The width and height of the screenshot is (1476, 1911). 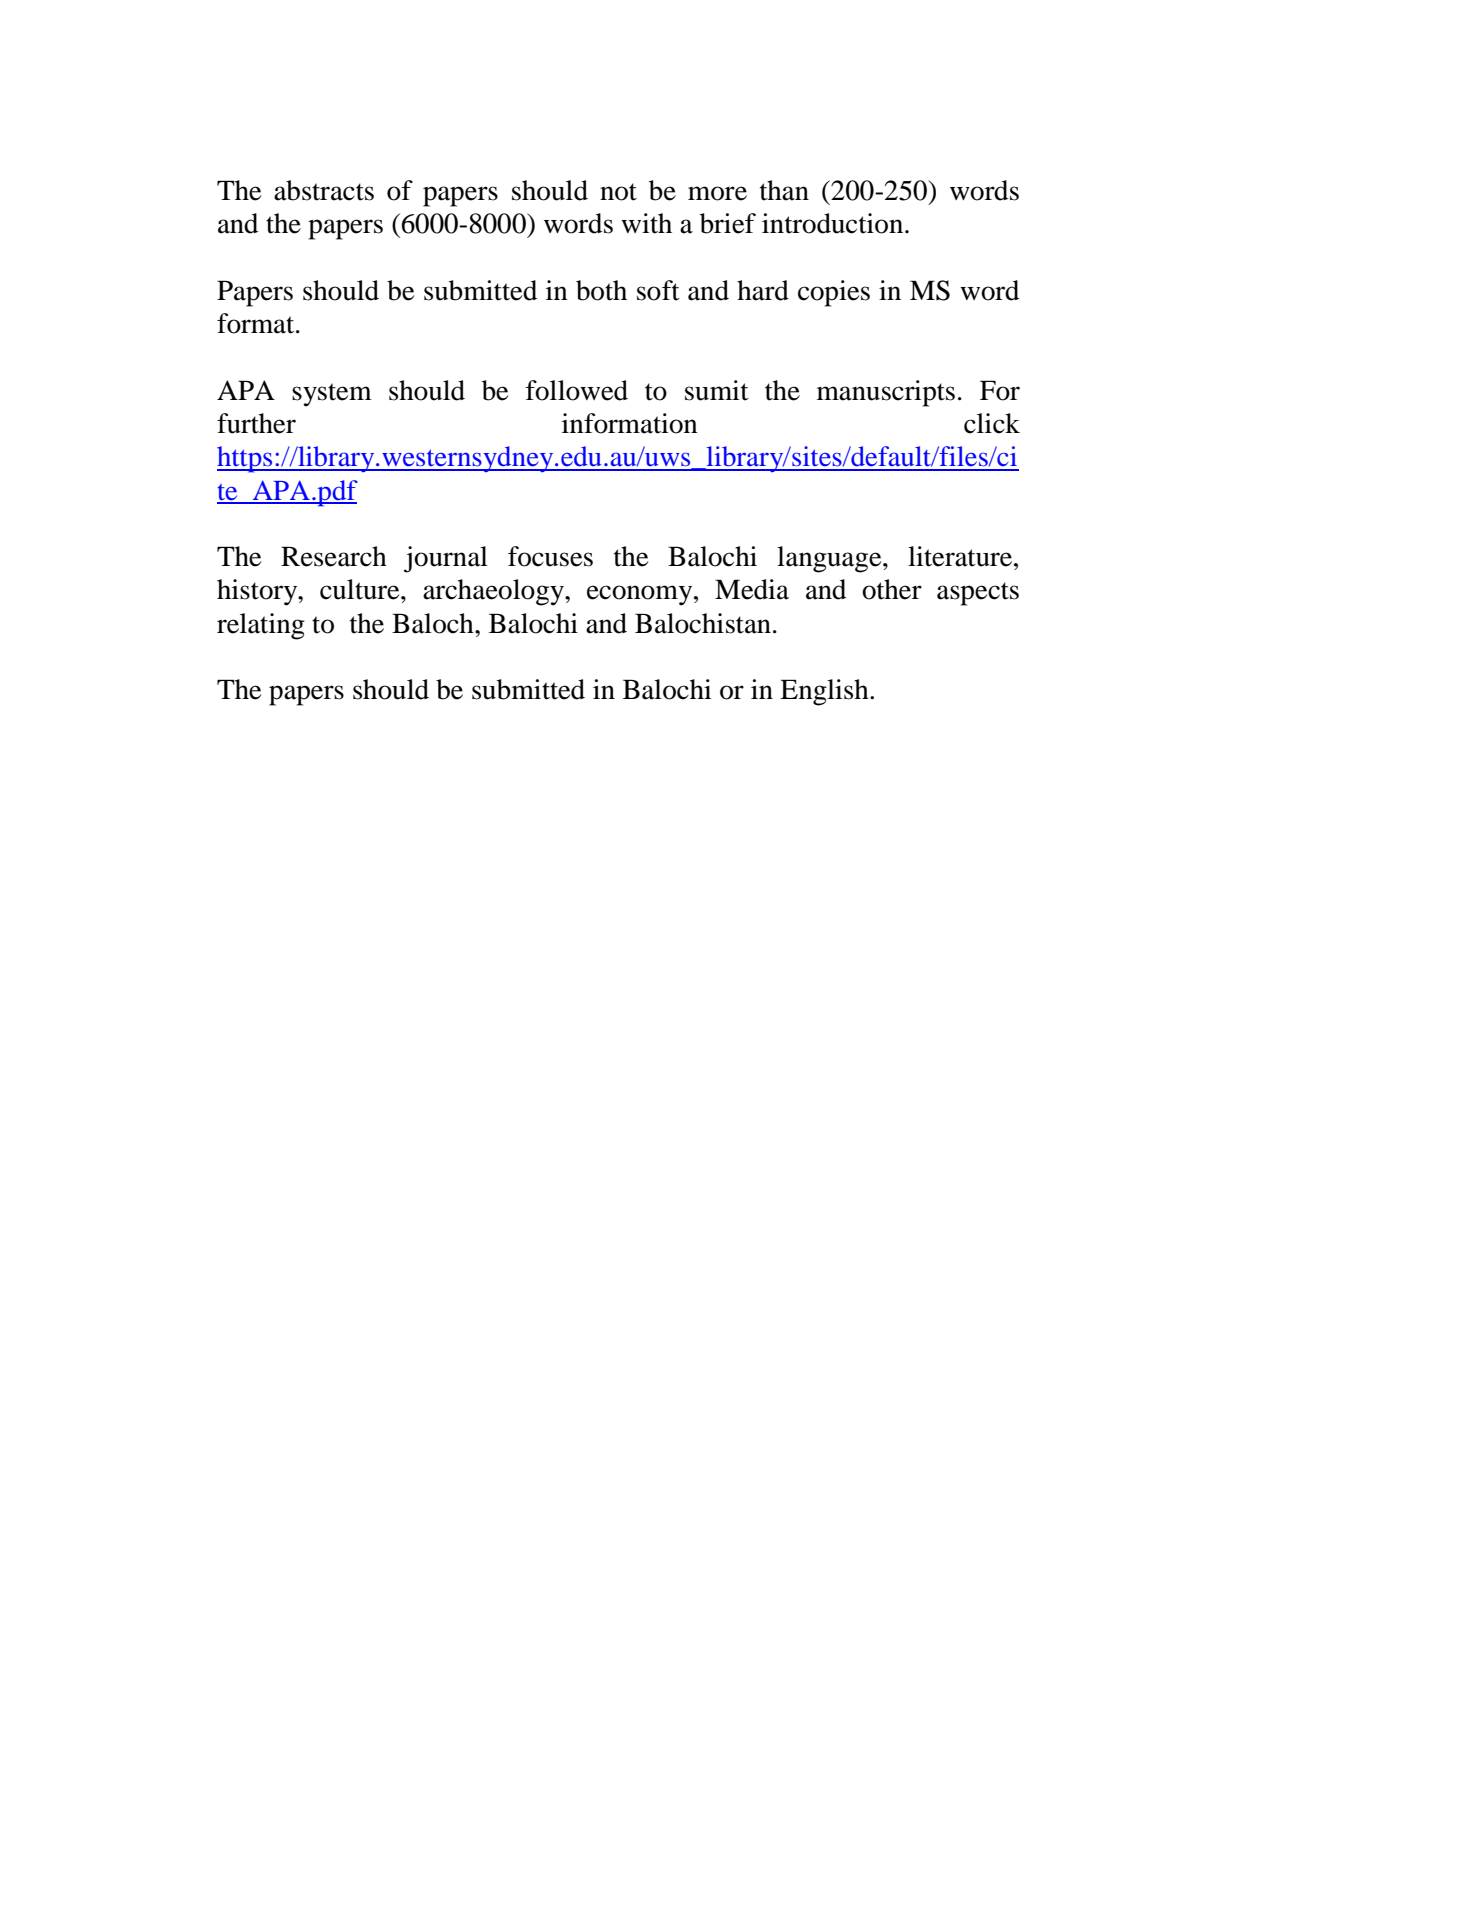 I want to click on followed, so click(x=577, y=390).
